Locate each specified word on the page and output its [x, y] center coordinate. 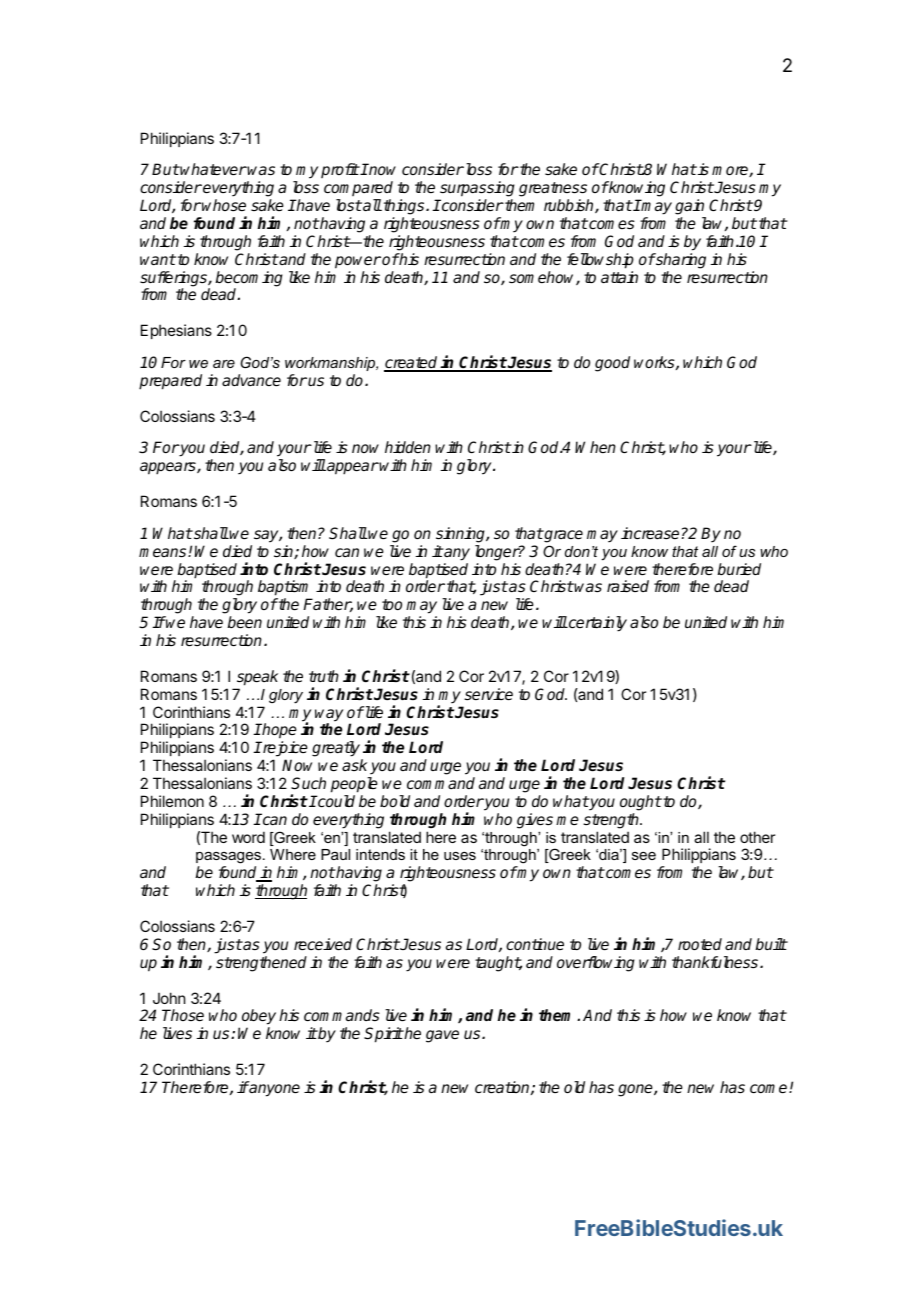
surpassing [477, 189]
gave [442, 1036]
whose [224, 205]
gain [689, 207]
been [244, 622]
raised [628, 586]
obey [259, 1018]
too [392, 604]
